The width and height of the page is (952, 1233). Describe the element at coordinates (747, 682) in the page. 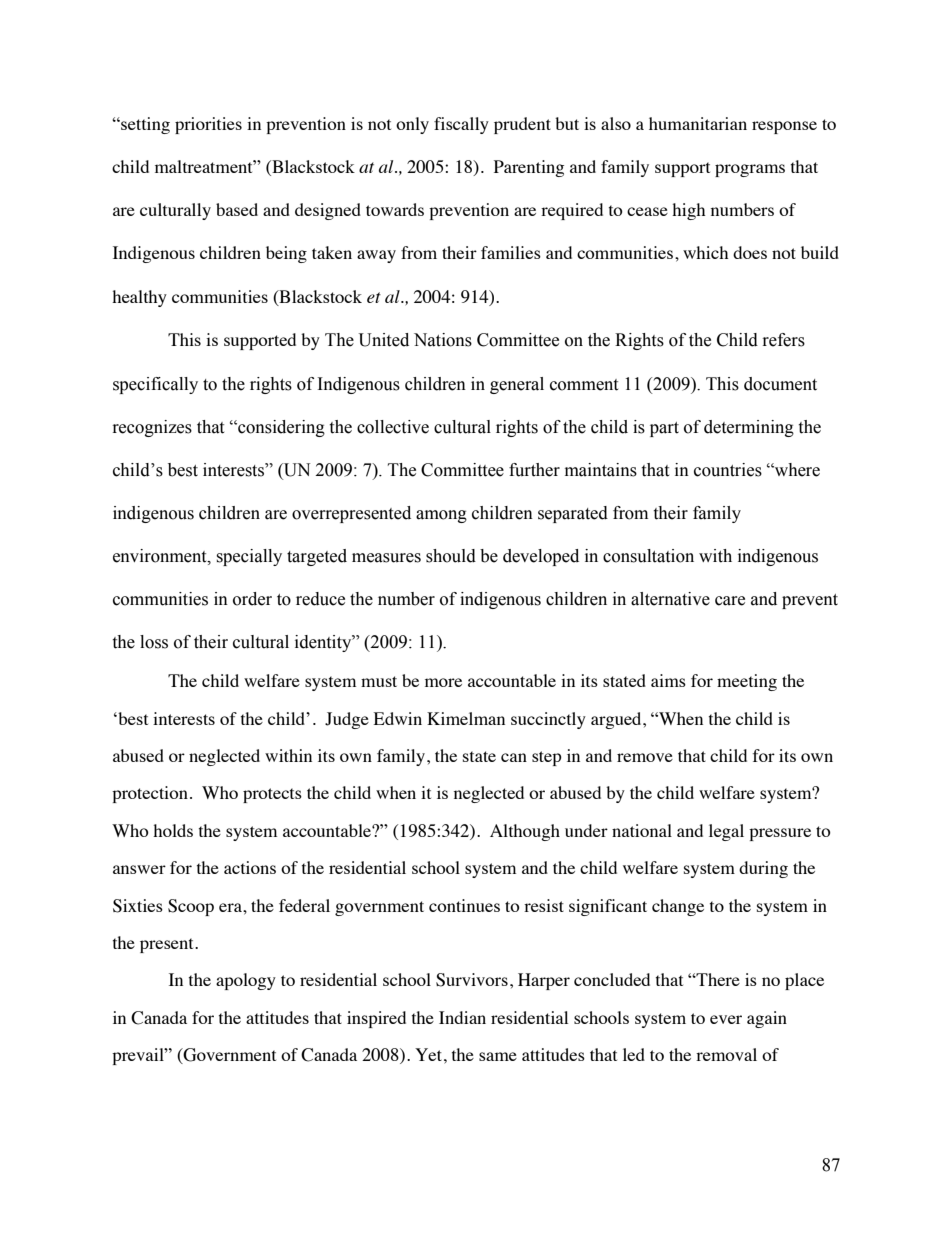

I see `meeting` at that location.
